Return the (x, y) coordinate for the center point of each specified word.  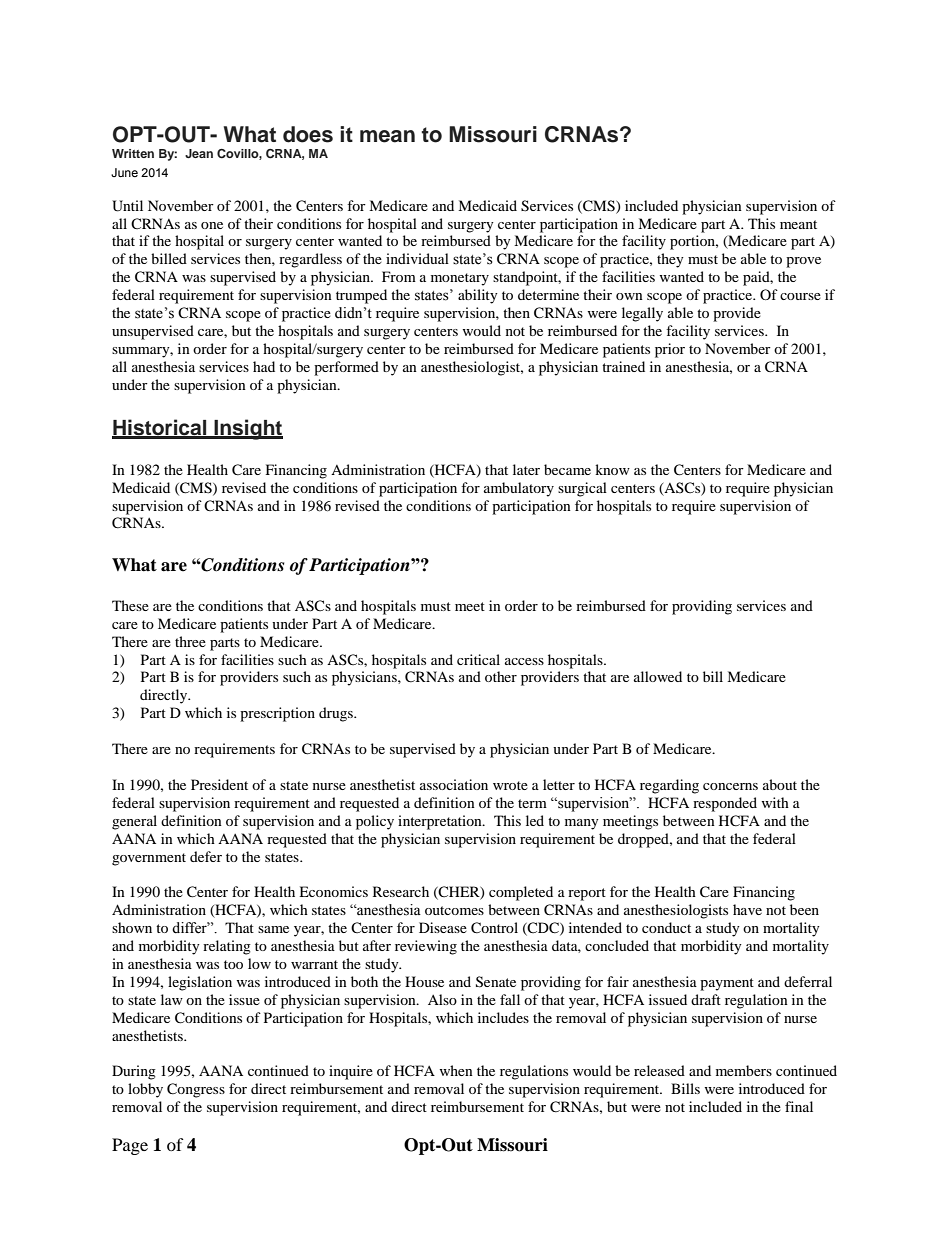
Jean (199, 153)
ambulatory (519, 489)
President (219, 784)
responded (725, 804)
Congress (196, 1090)
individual (417, 258)
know (612, 469)
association (454, 784)
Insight (247, 429)
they (670, 260)
